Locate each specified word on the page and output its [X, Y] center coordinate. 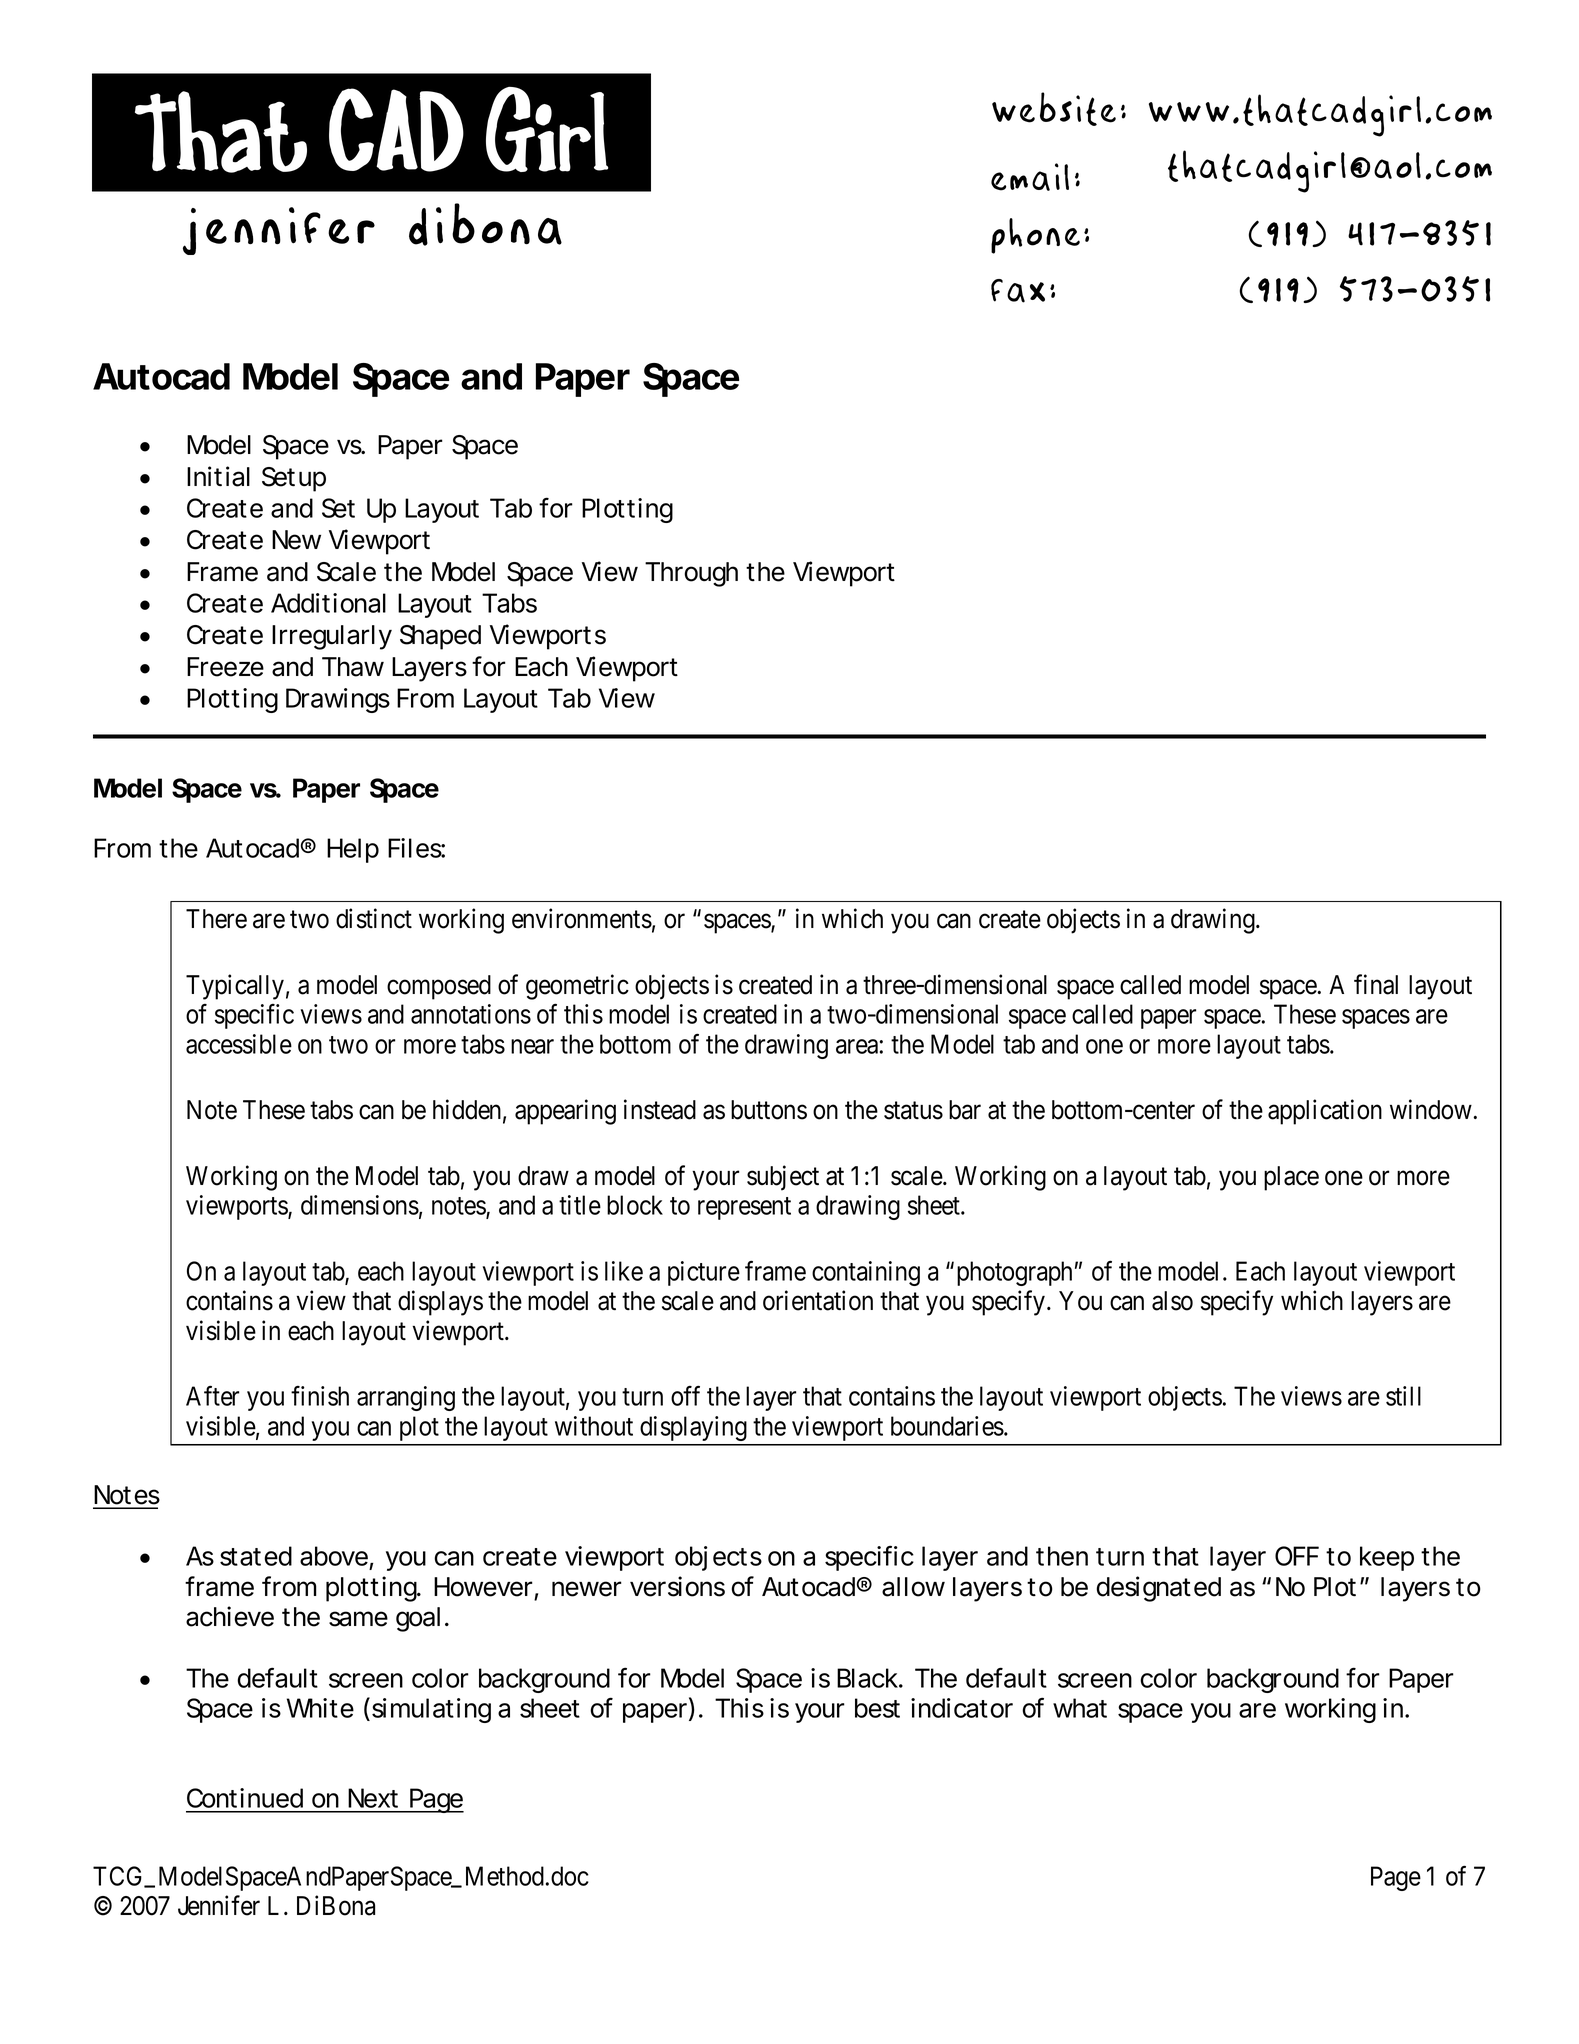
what [1080, 1708]
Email [1030, 177]
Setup [294, 479]
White [320, 1708]
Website [1054, 109]
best [877, 1708]
